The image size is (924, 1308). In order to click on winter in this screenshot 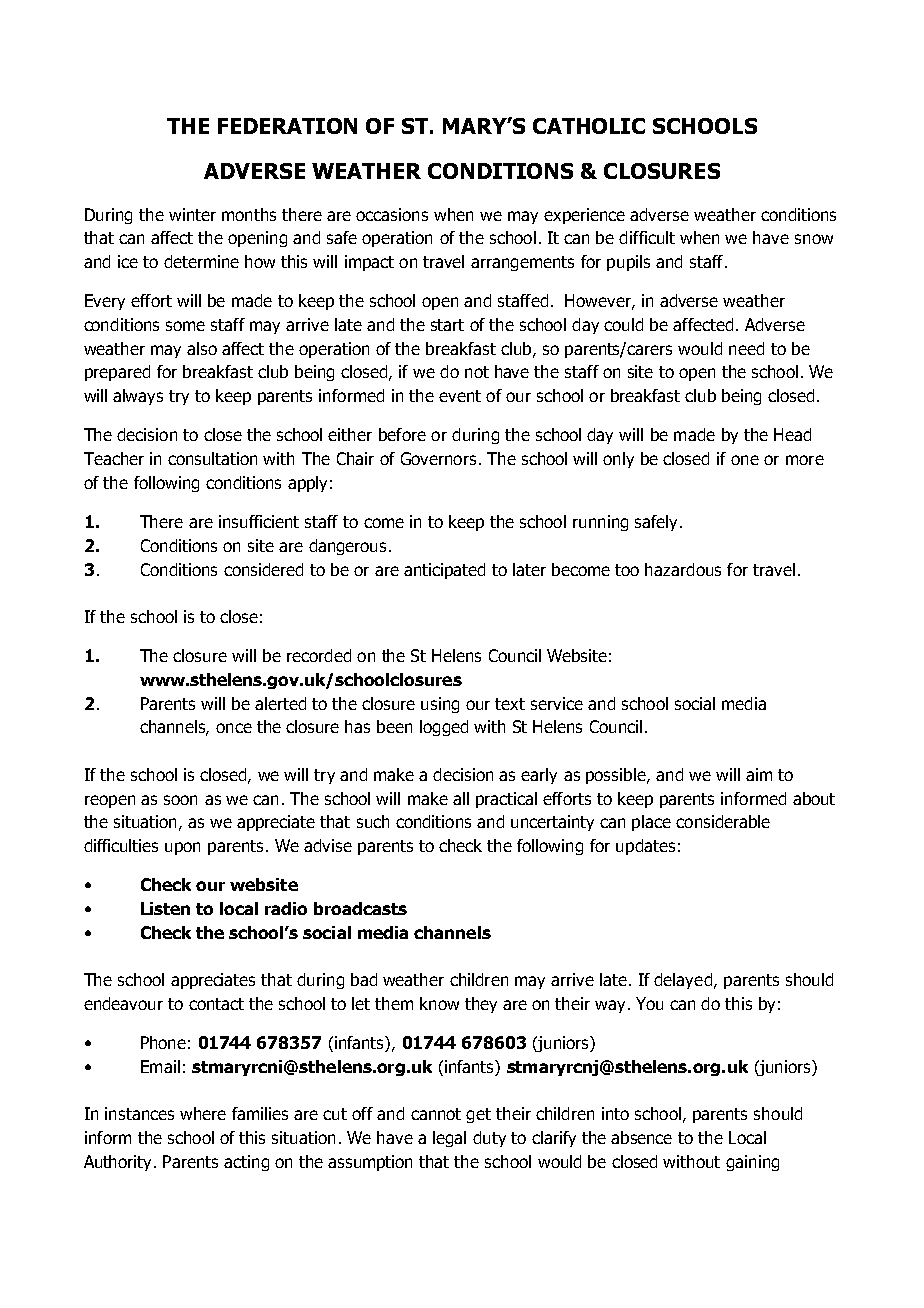, I will do `click(192, 214)`.
